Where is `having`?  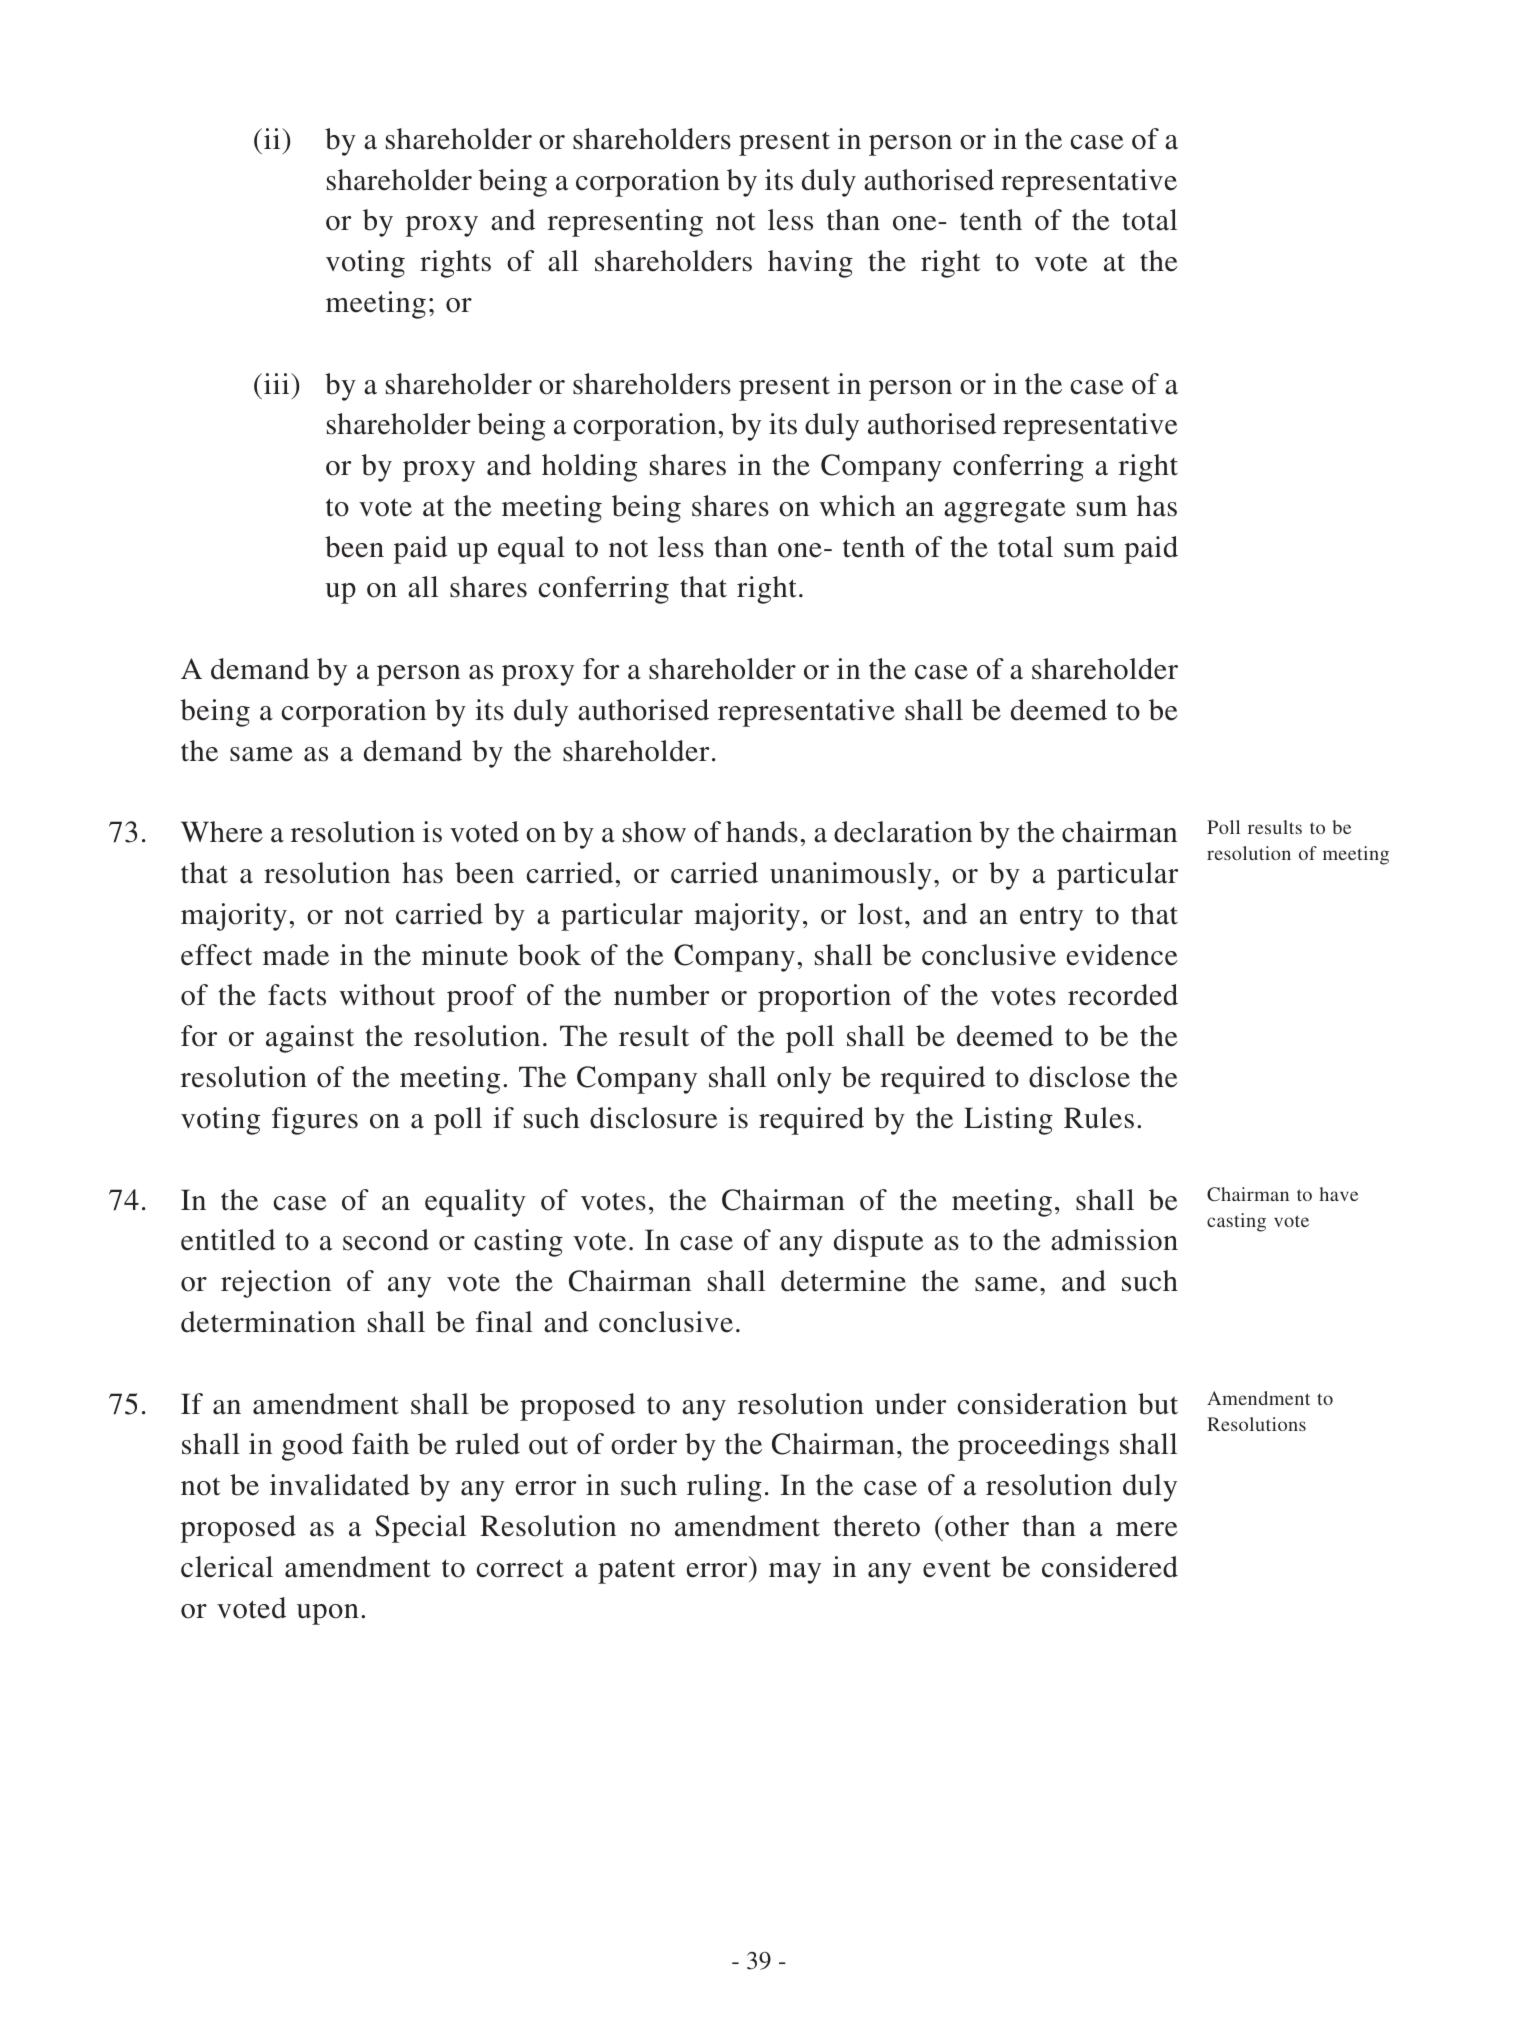 having is located at coordinates (810, 264).
